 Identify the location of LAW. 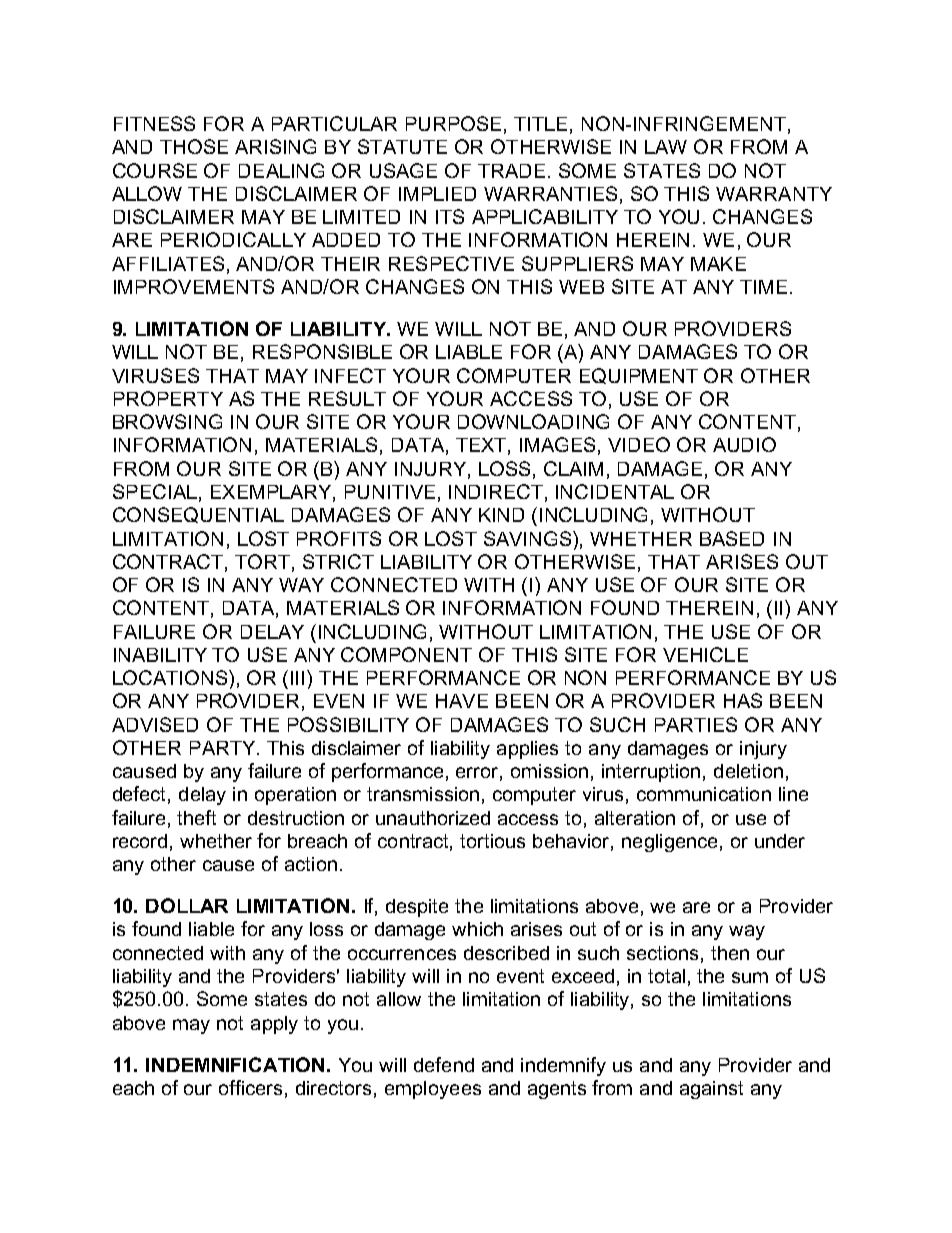
(666, 147).
